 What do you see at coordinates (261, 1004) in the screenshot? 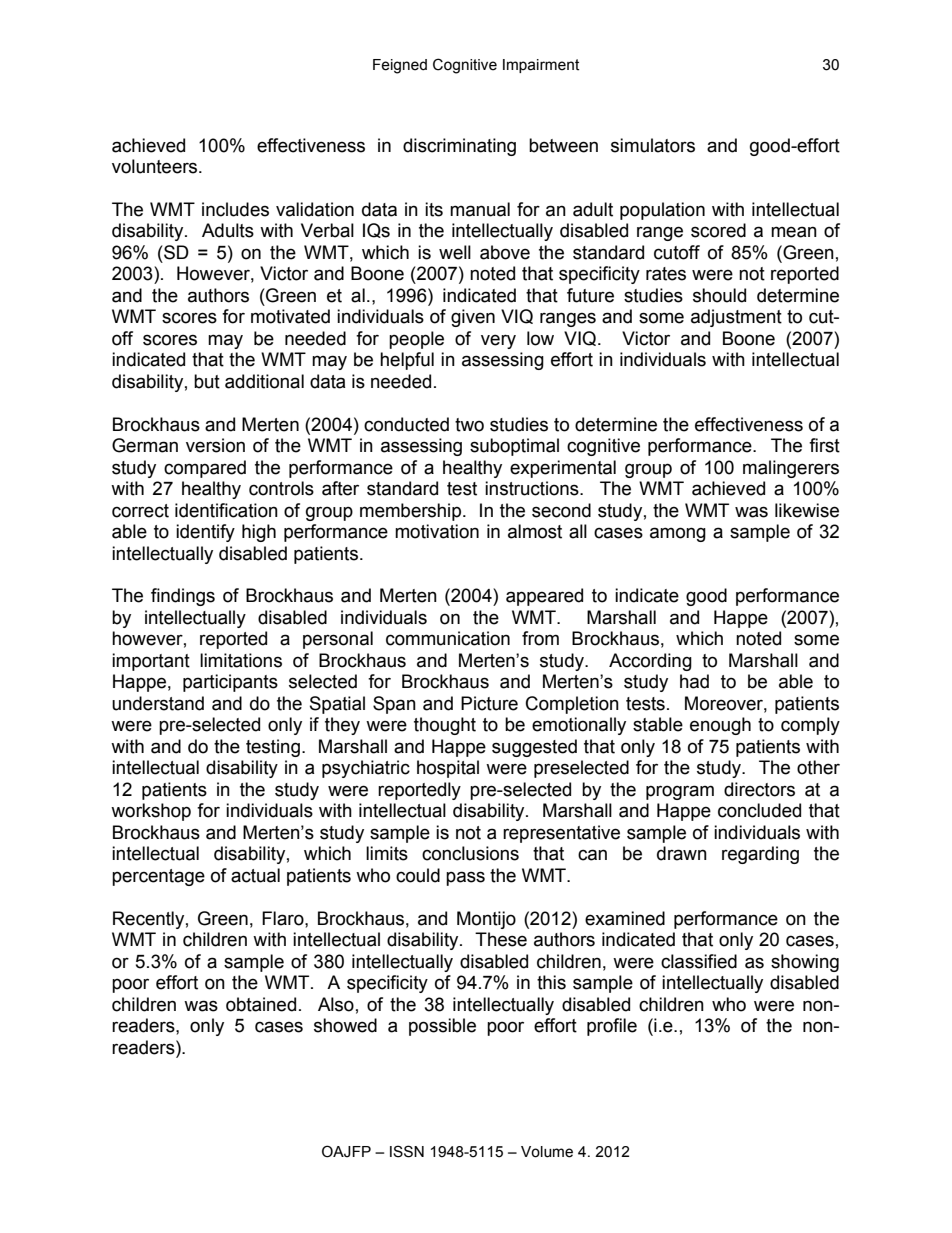
I see `obtained` at bounding box center [261, 1004].
